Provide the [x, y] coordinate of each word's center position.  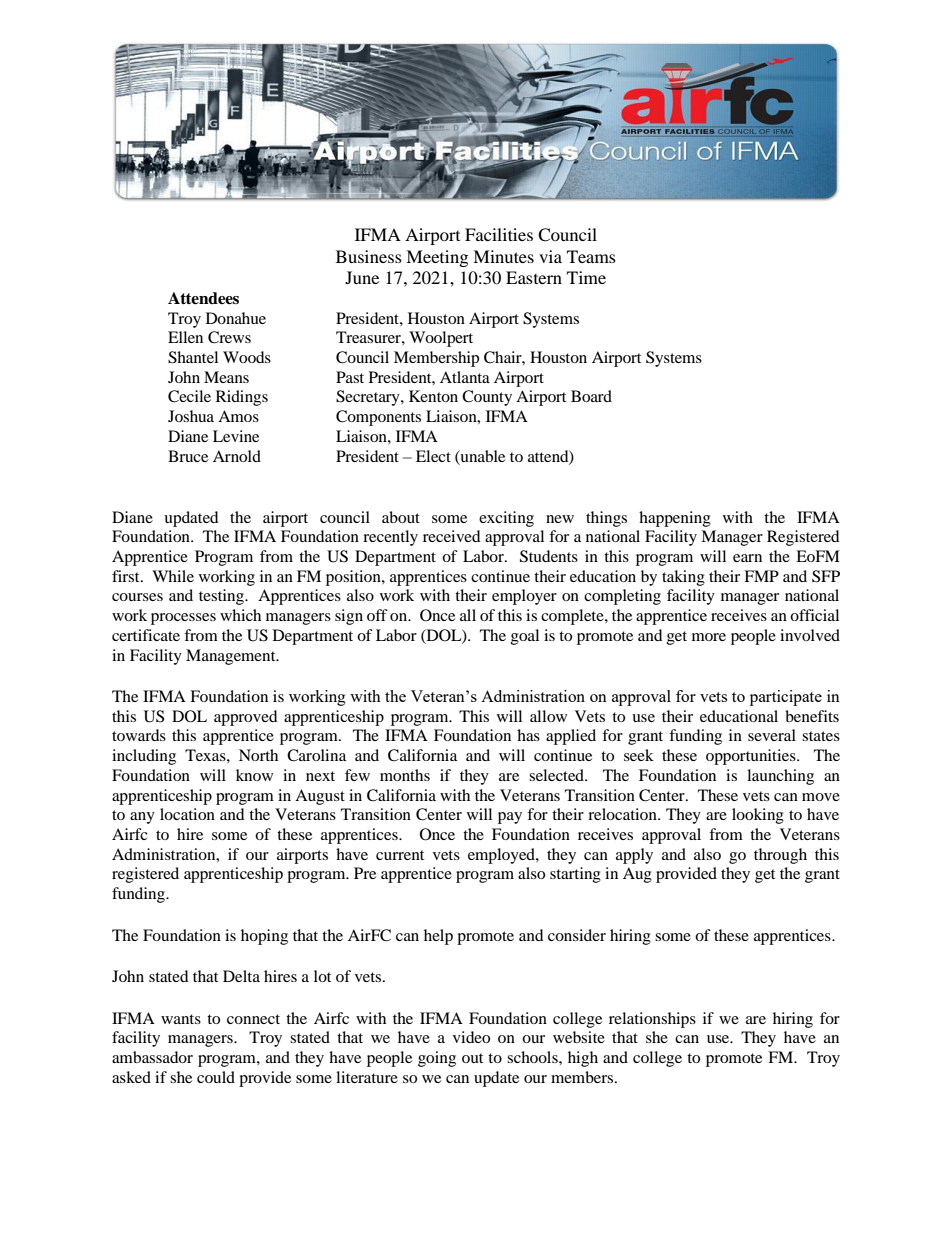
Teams [591, 256]
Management [232, 657]
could [216, 1077]
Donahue [236, 318]
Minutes [503, 256]
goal [525, 637]
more [709, 637]
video [471, 1037]
